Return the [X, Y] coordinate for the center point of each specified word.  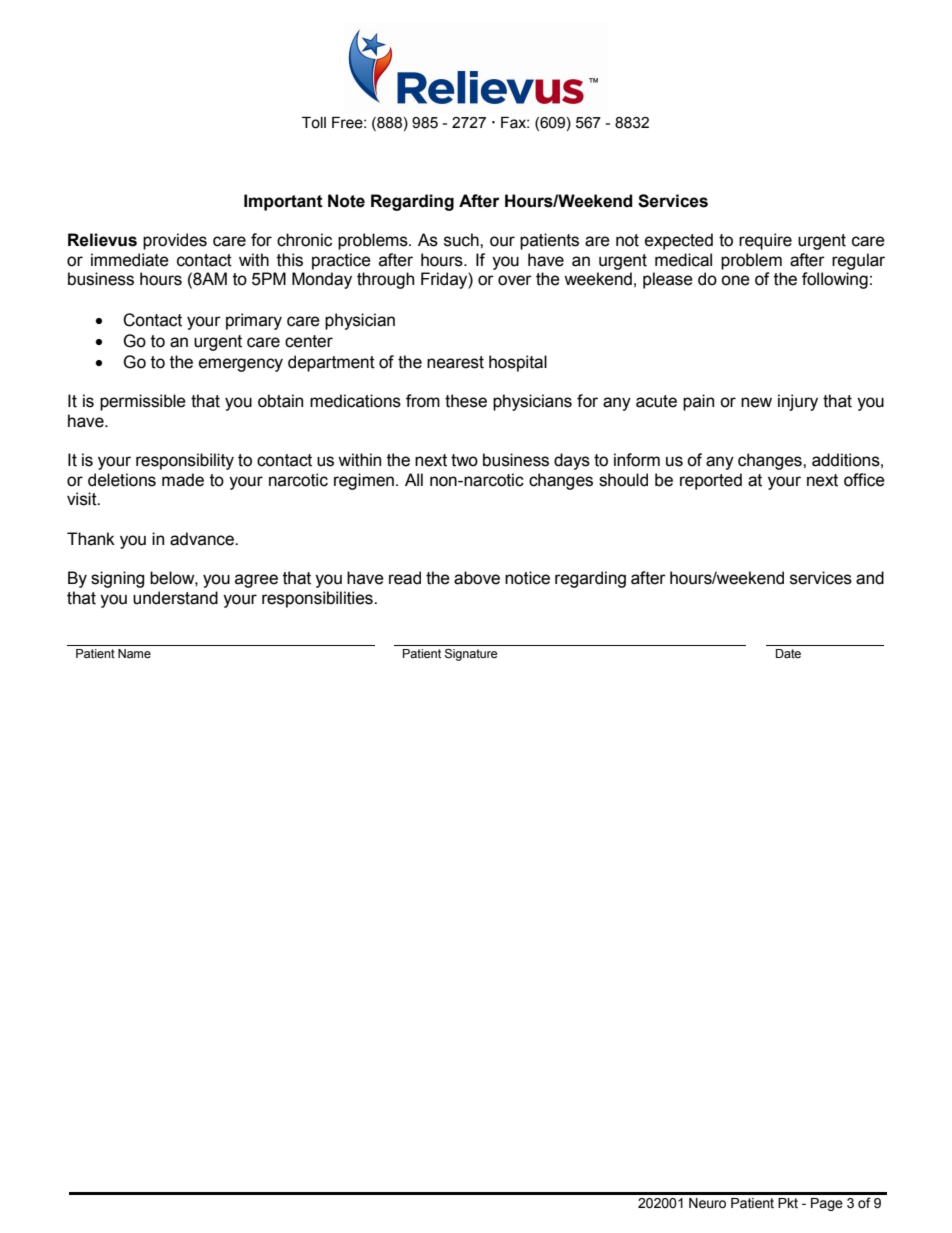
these [466, 401]
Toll [314, 123]
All [414, 479]
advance [203, 539]
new [756, 402]
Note [346, 201]
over [515, 280]
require [765, 241]
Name [134, 654]
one [735, 280]
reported [711, 481]
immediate [130, 260]
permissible [143, 402]
